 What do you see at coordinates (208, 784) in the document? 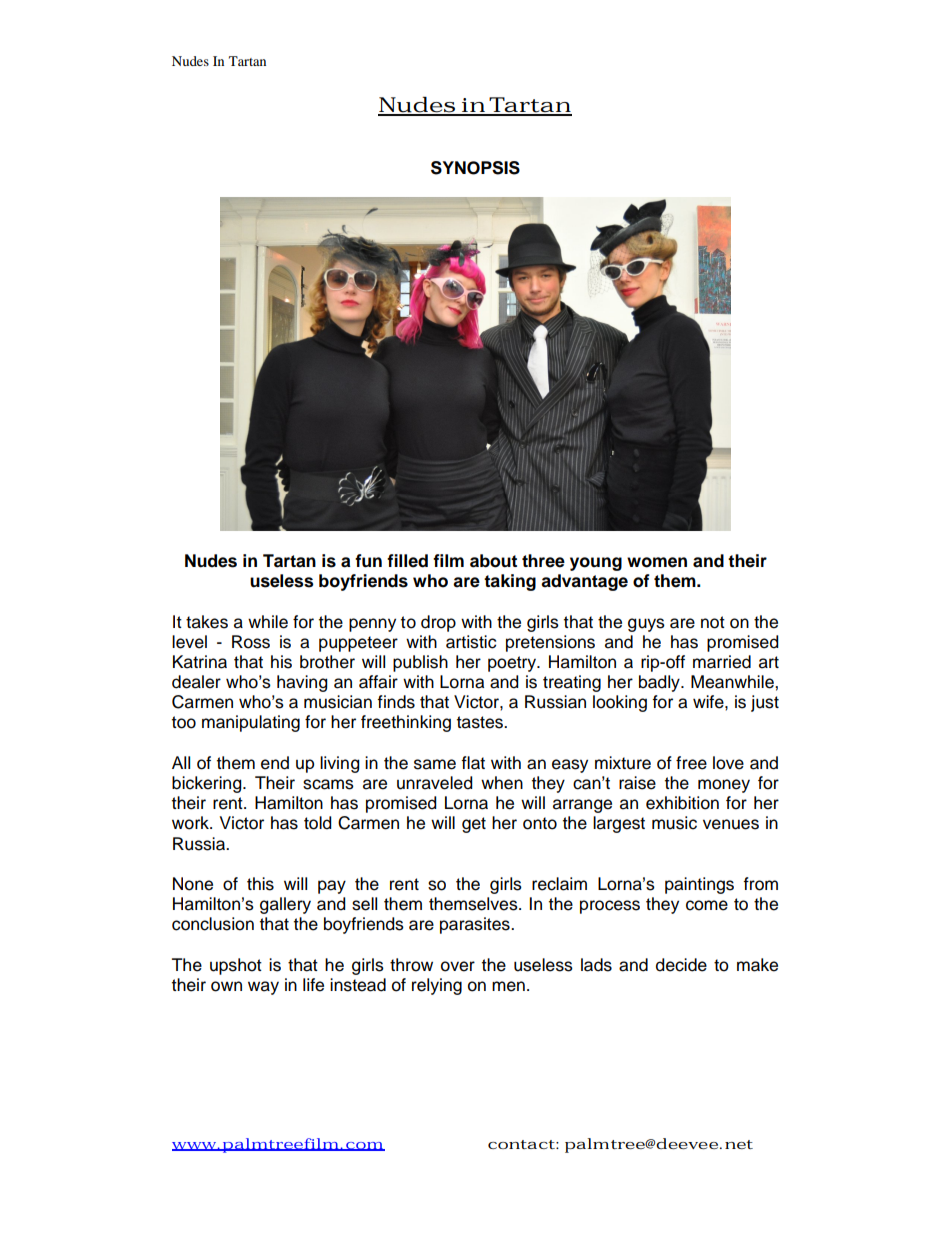
I see `bickering` at bounding box center [208, 784].
